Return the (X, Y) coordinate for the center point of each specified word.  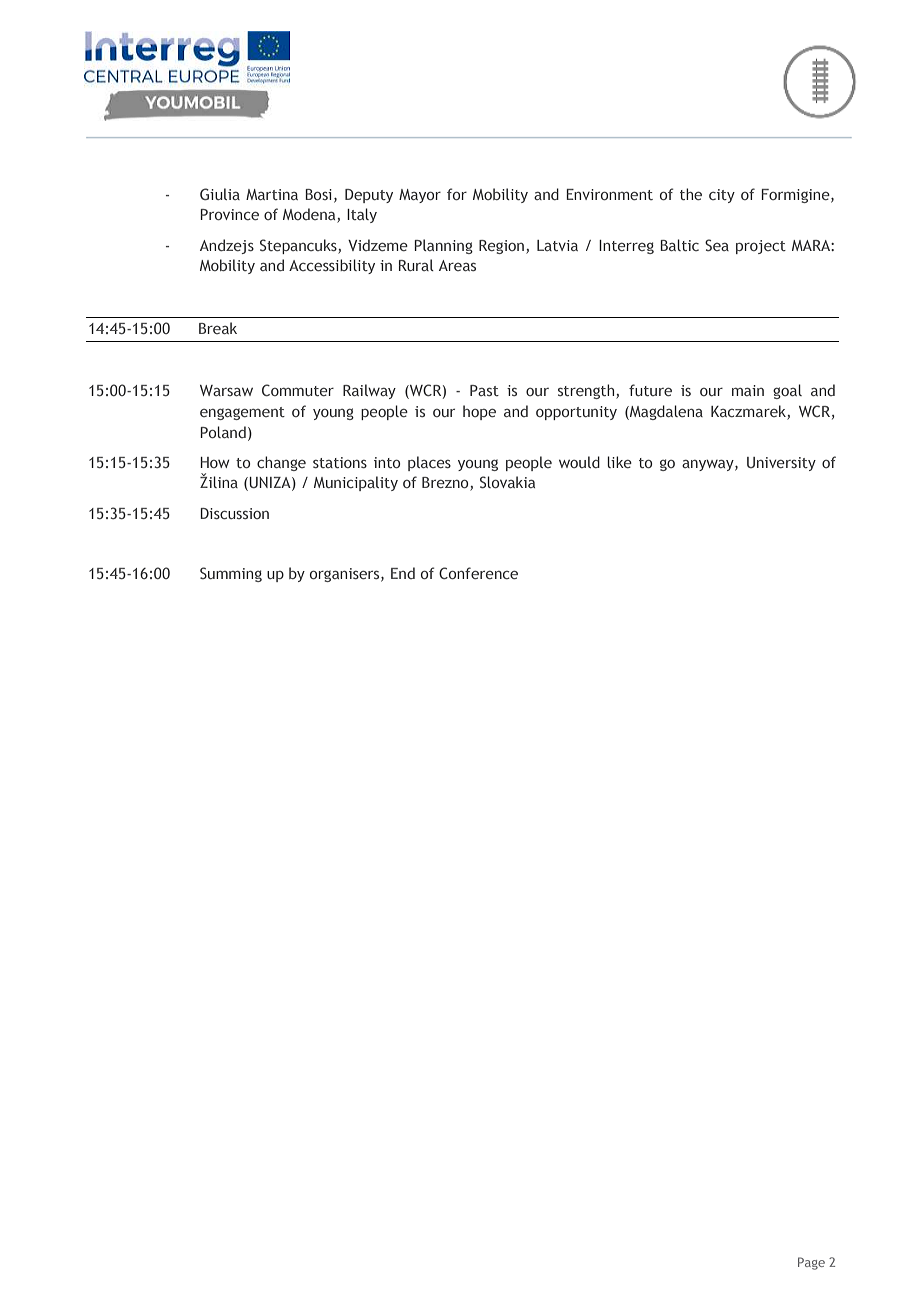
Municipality (356, 483)
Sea (717, 245)
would (579, 462)
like (619, 462)
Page (811, 1263)
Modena (310, 215)
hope (479, 412)
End (403, 573)
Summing (231, 574)
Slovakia (507, 482)
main (748, 390)
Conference (478, 573)
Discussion (234, 513)
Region (503, 247)
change (281, 463)
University (781, 464)
